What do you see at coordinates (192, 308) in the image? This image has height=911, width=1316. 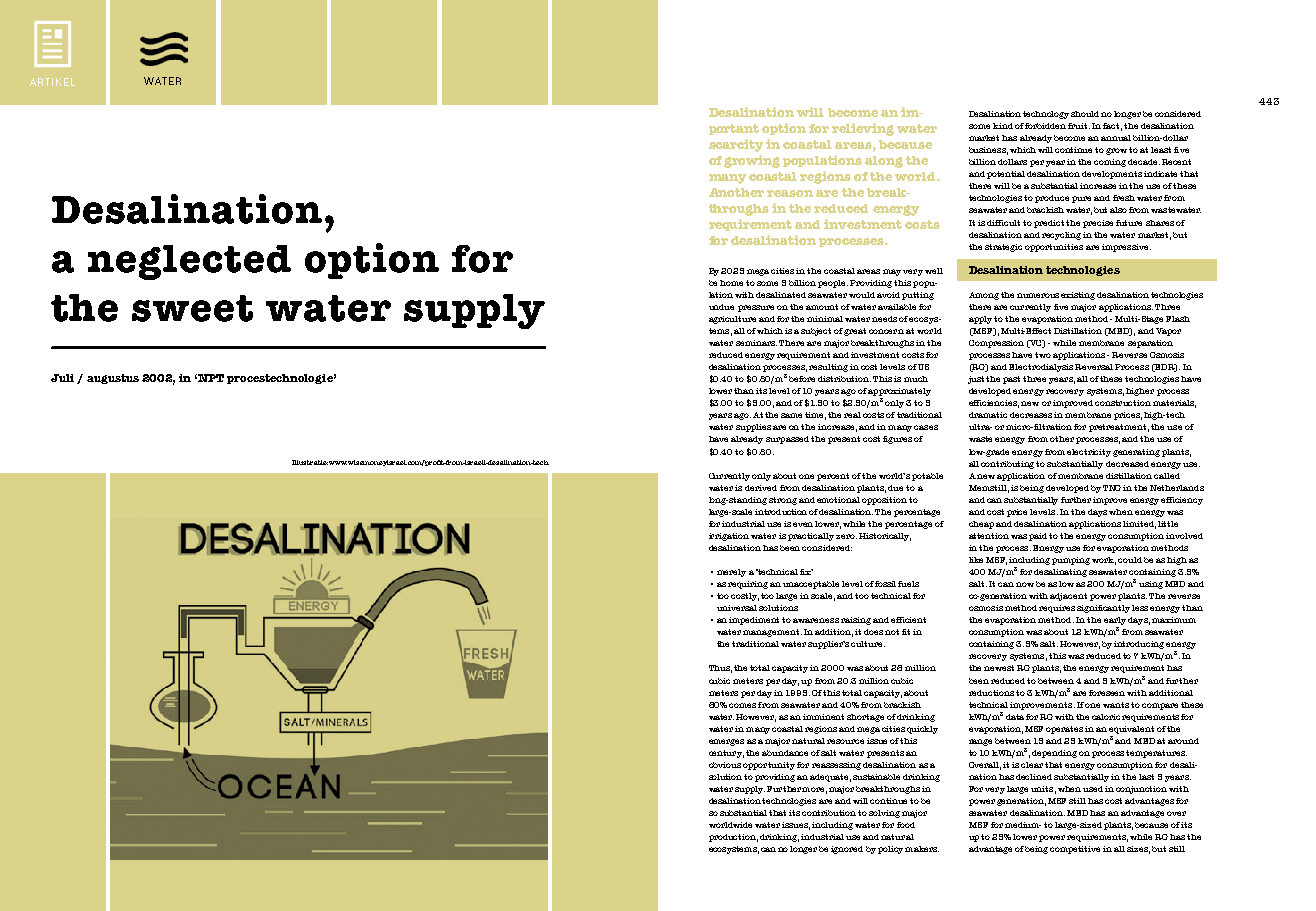 I see `sweet` at bounding box center [192, 308].
